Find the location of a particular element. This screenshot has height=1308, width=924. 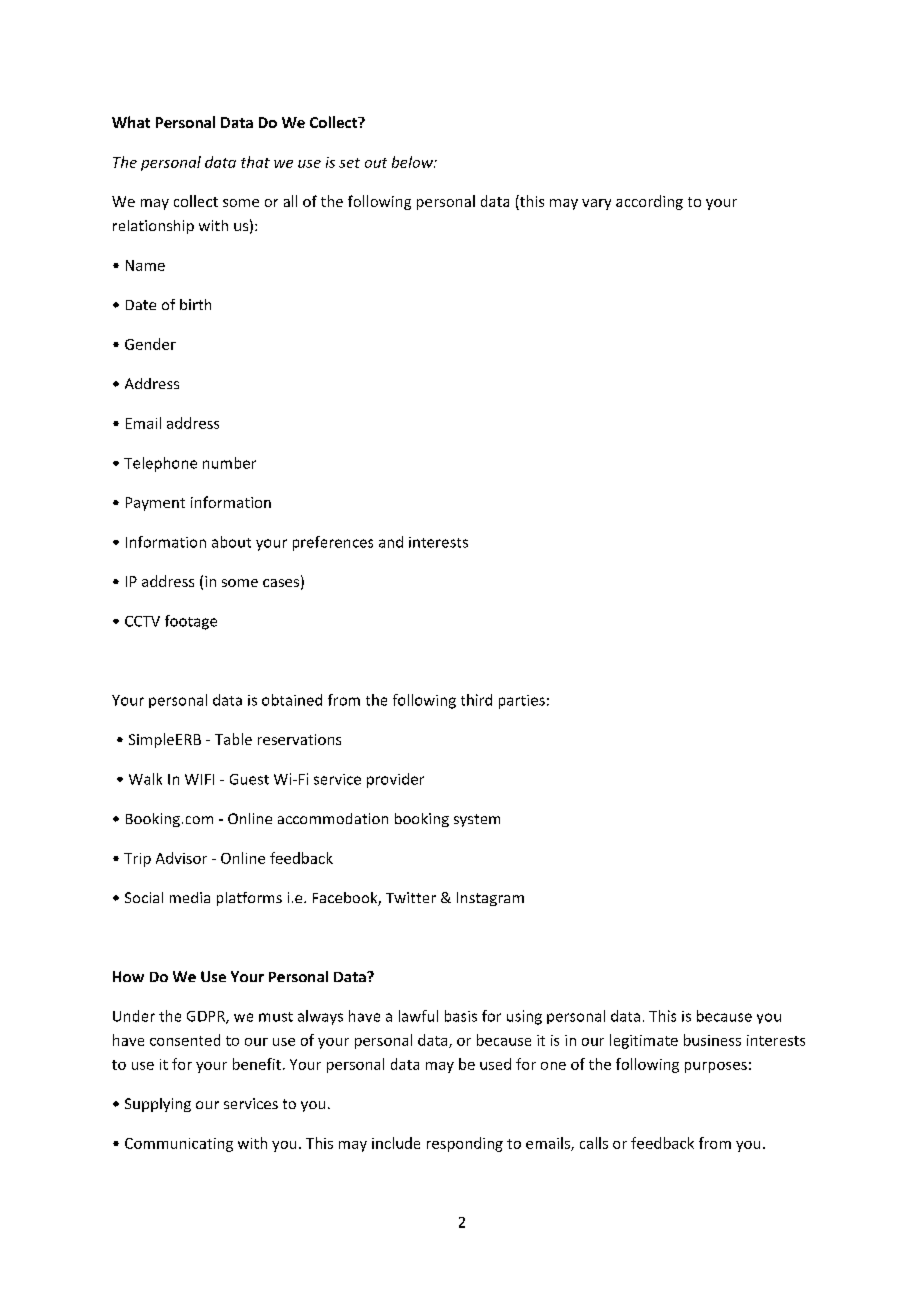

include is located at coordinates (396, 1143).
